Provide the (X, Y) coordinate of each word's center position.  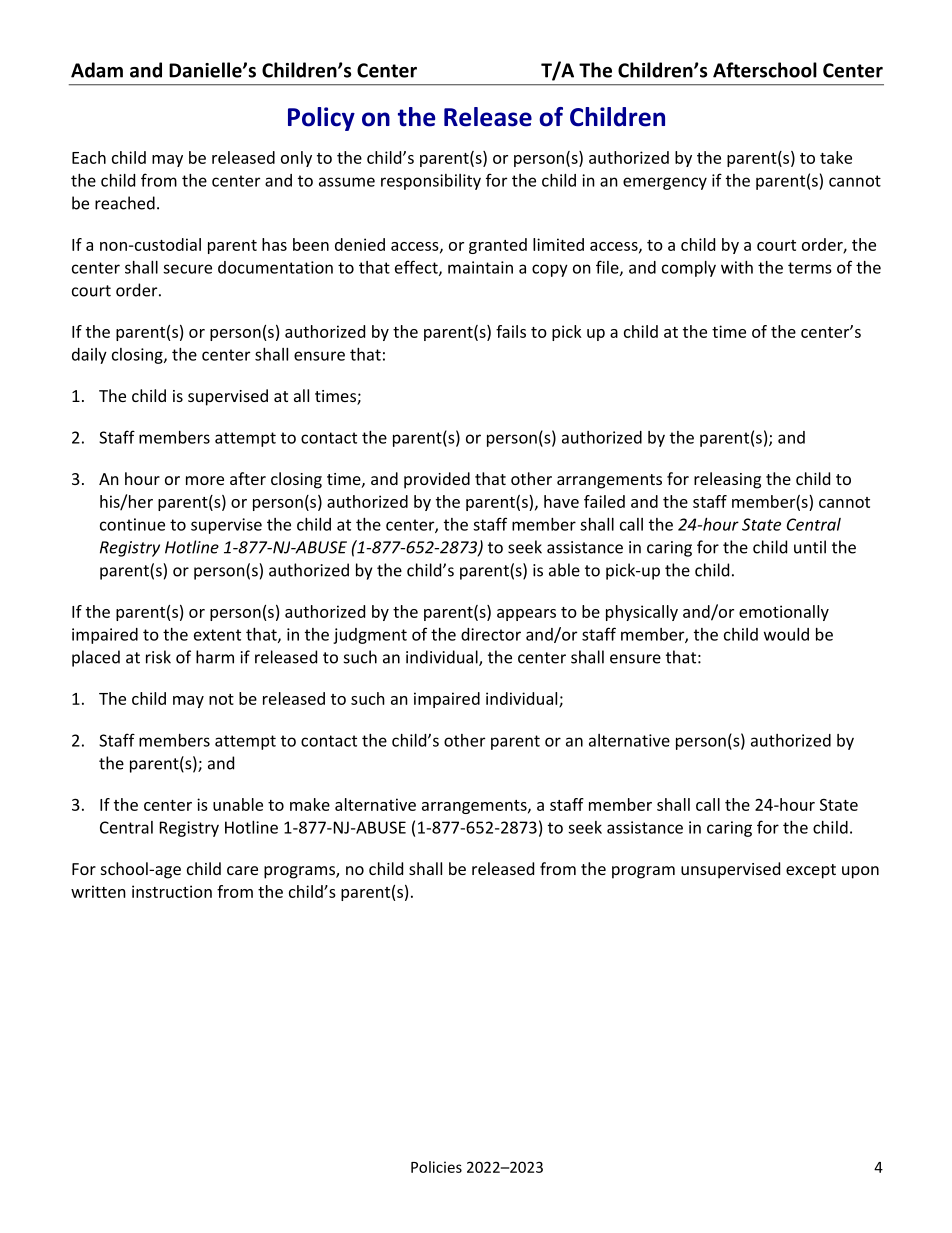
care (242, 870)
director (491, 634)
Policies (436, 1167)
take (836, 157)
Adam (97, 70)
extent (217, 635)
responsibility (431, 182)
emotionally (784, 613)
